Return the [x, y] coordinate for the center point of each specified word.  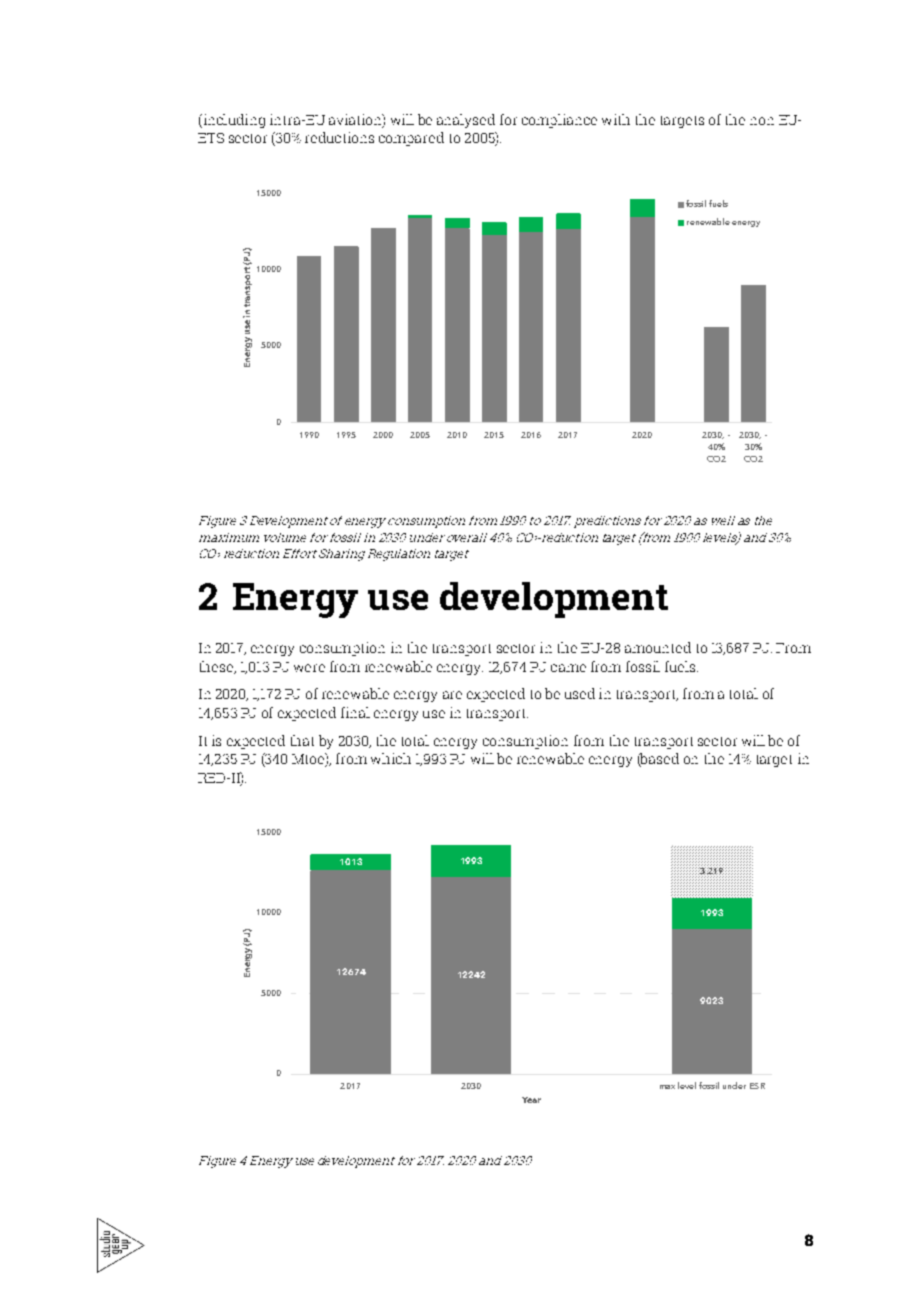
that [302, 740]
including [233, 121]
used [580, 693]
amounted [658, 647]
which [391, 758]
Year [531, 1100]
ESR [757, 1086]
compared [411, 139]
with [616, 119]
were [309, 668]
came [568, 668]
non [762, 121]
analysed [466, 121]
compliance [559, 121]
